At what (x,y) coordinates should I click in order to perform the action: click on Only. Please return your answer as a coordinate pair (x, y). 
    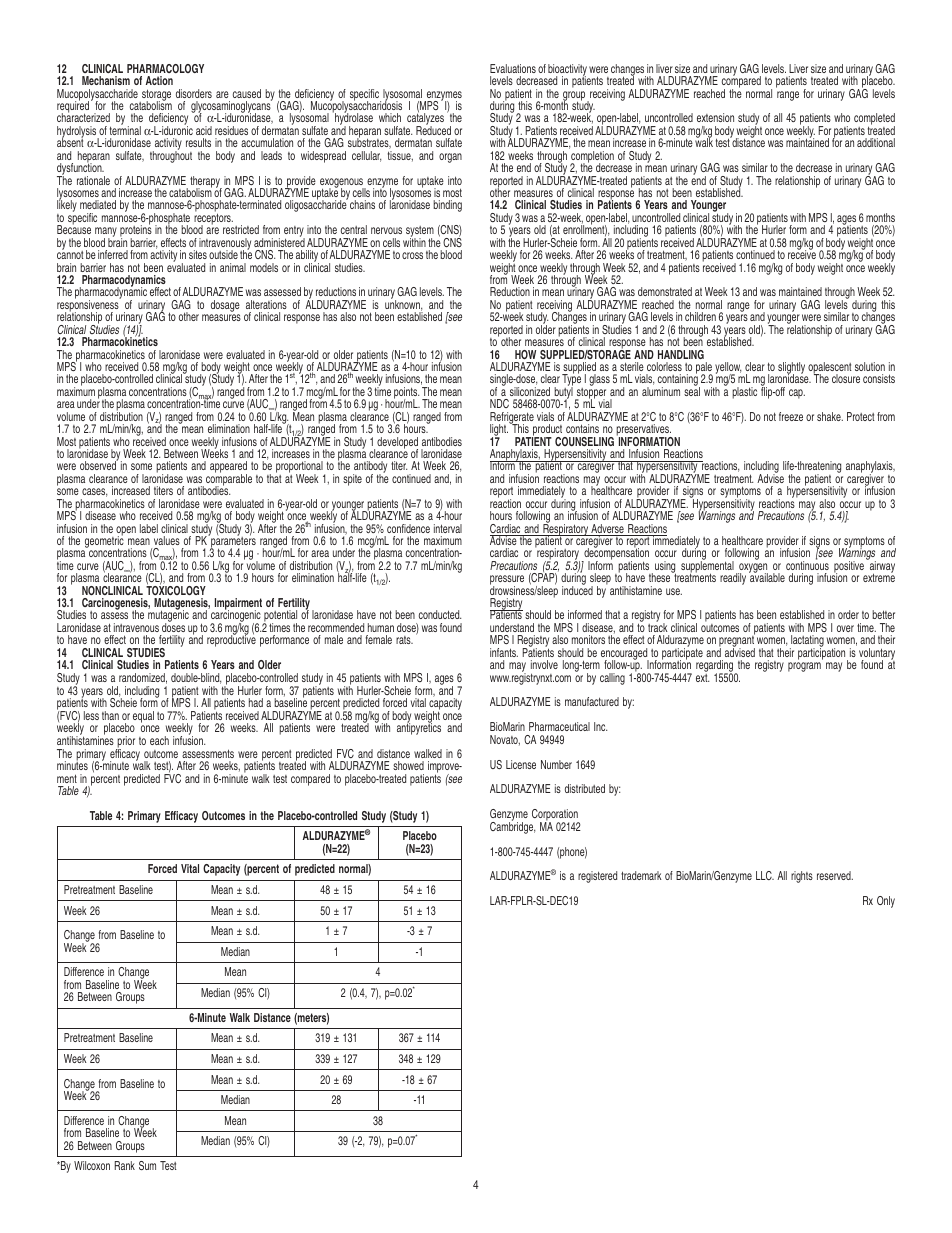
    Looking at the image, I should click on (886, 902).
